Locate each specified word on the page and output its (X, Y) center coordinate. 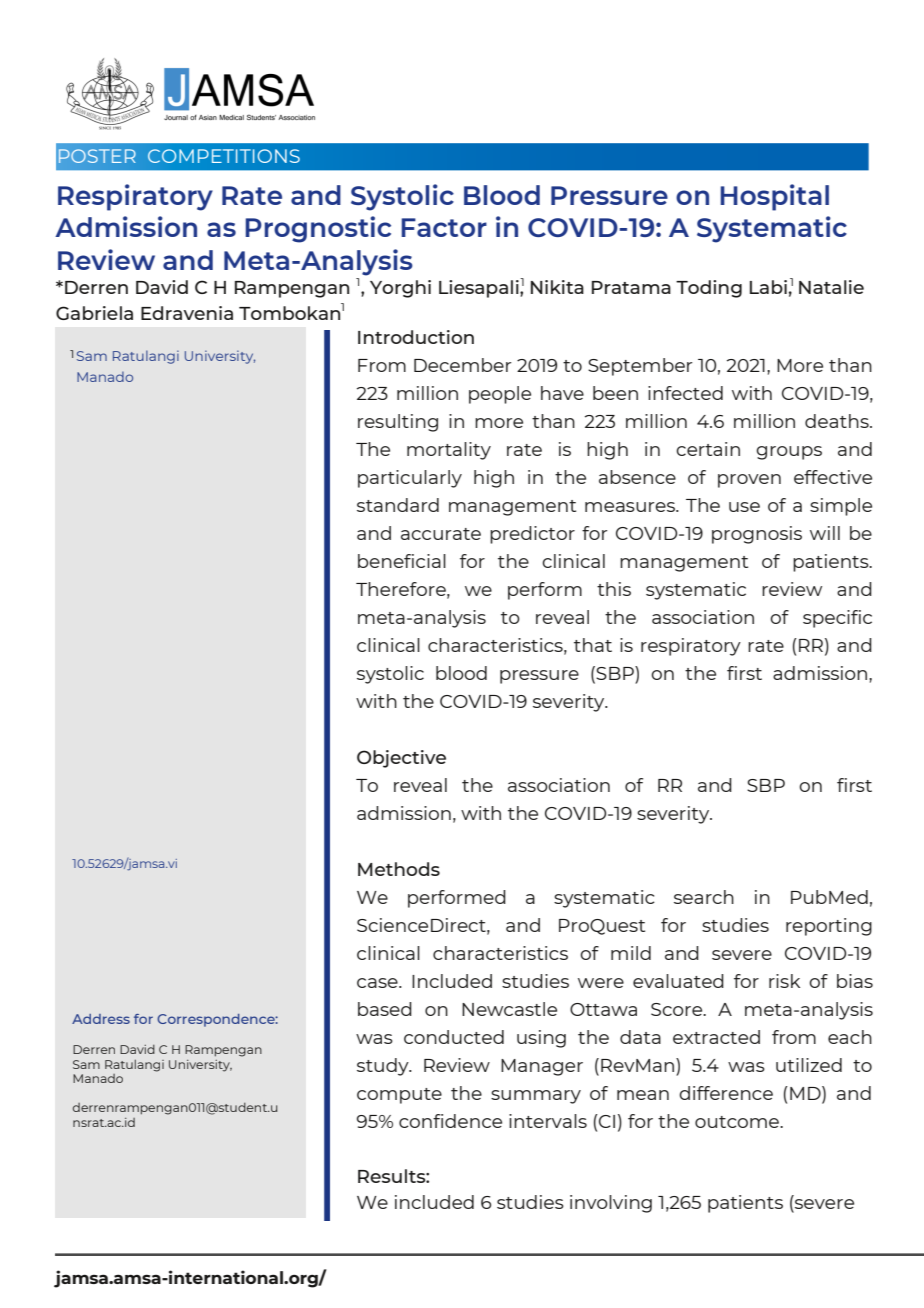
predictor (532, 535)
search (704, 897)
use (744, 507)
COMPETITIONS (224, 156)
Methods (399, 869)
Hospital (774, 197)
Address (101, 1019)
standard (398, 505)
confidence (450, 1121)
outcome (738, 1122)
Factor (444, 227)
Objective (401, 759)
